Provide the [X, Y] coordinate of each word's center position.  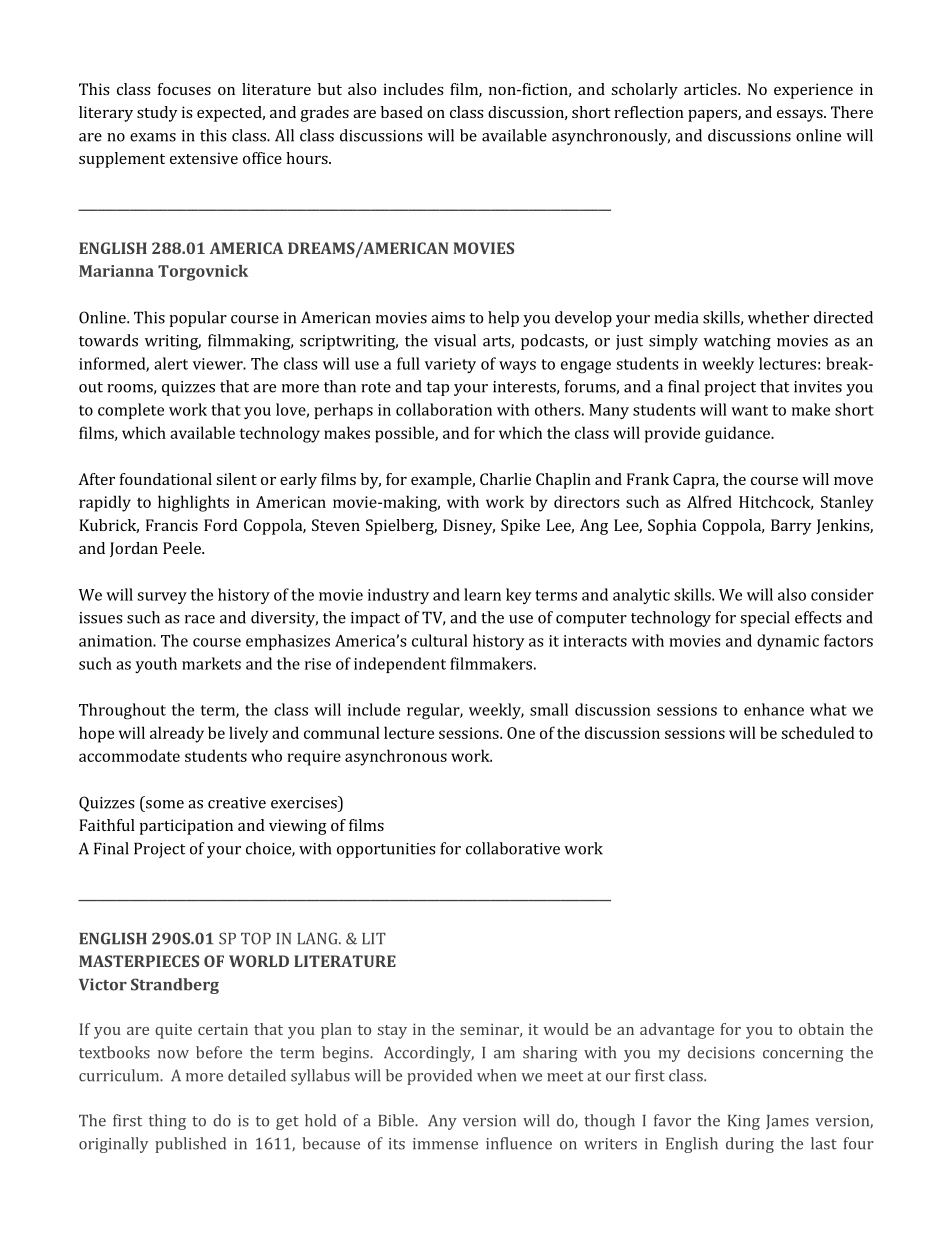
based [402, 112]
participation [186, 827]
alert [171, 363]
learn [482, 594]
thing [167, 1122]
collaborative [513, 848]
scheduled [818, 732]
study [157, 114]
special [765, 619]
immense [445, 1144]
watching [737, 342]
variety [450, 365]
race [200, 619]
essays [801, 116]
